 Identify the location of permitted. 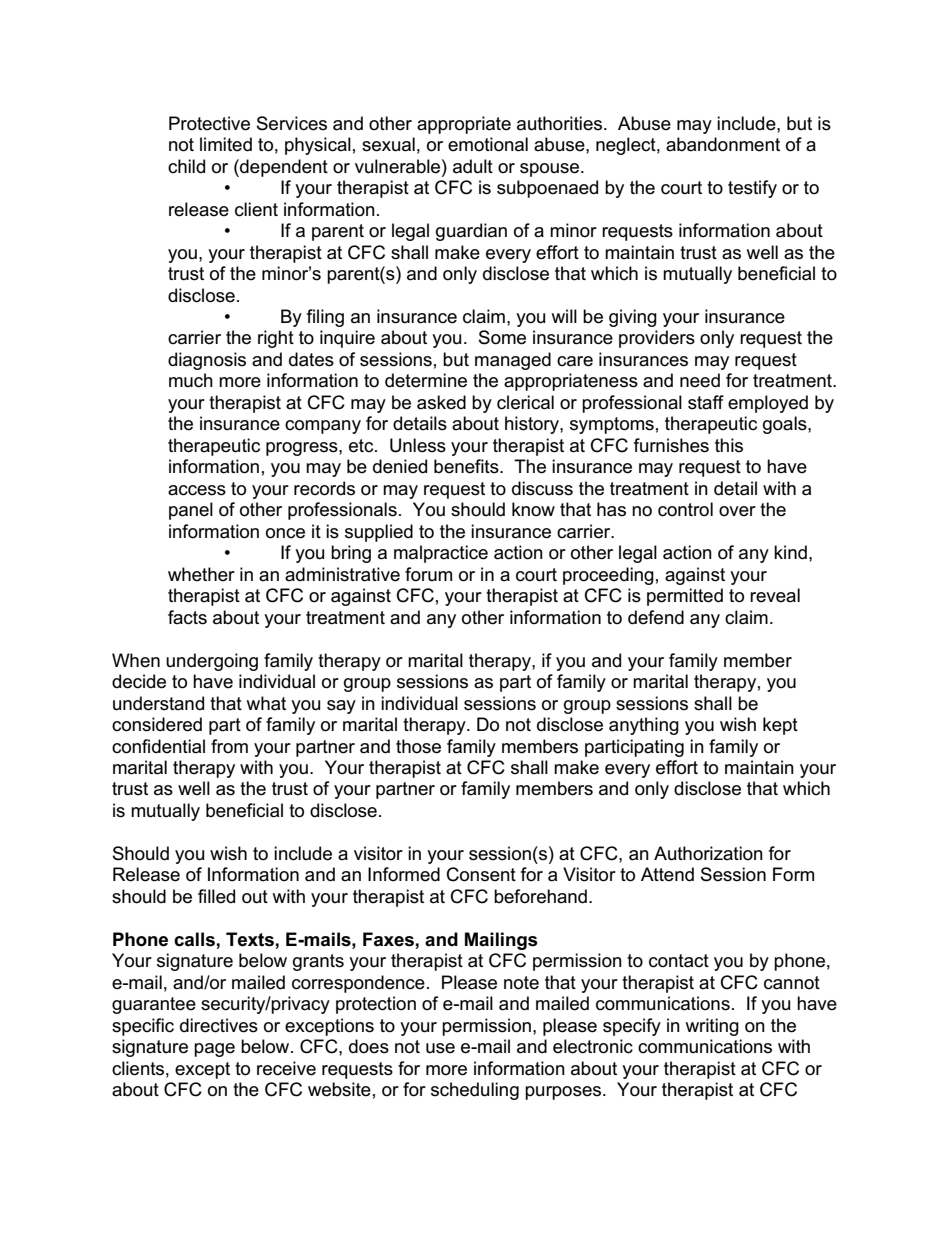
(685, 597).
